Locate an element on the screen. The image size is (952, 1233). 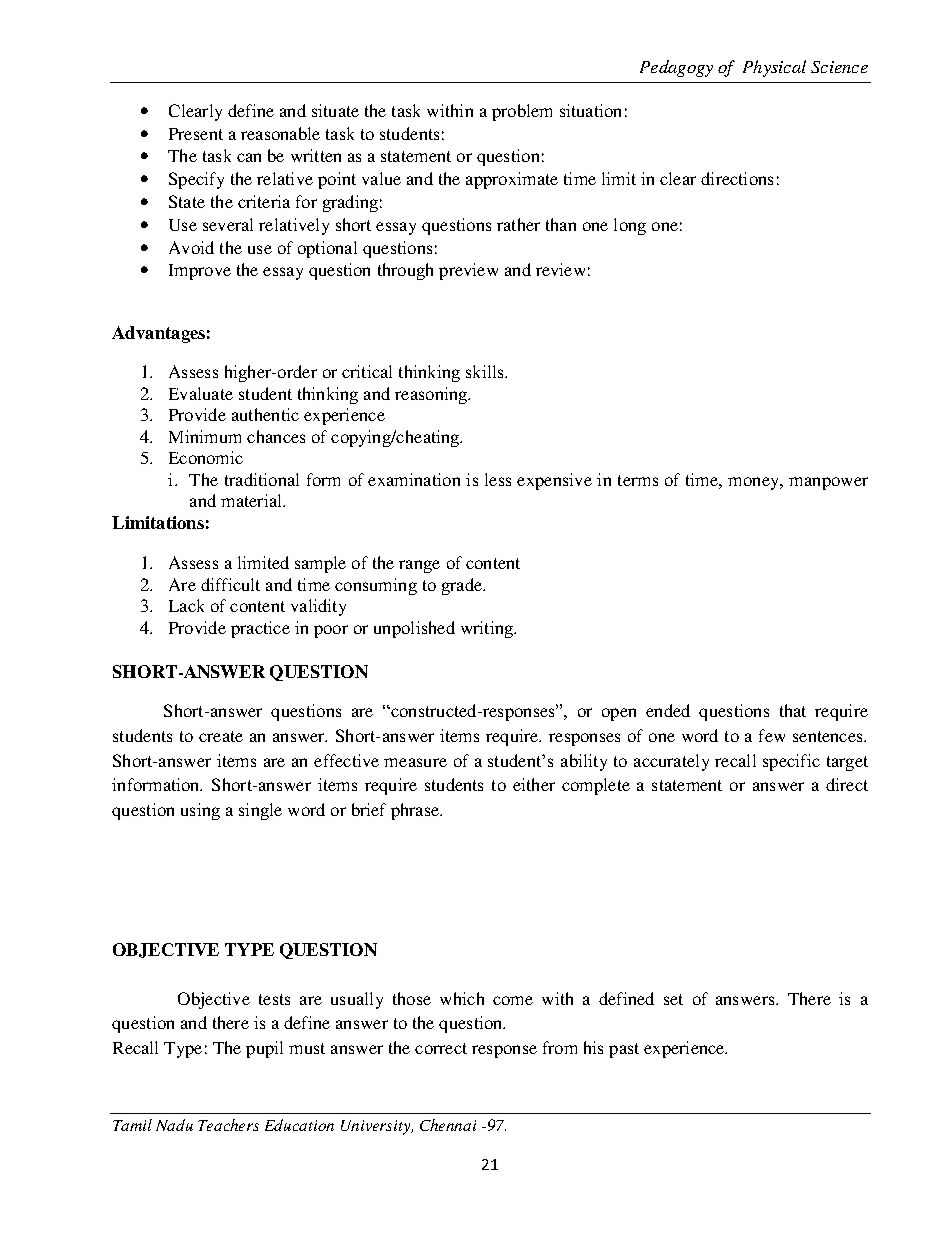
Present is located at coordinates (196, 134).
